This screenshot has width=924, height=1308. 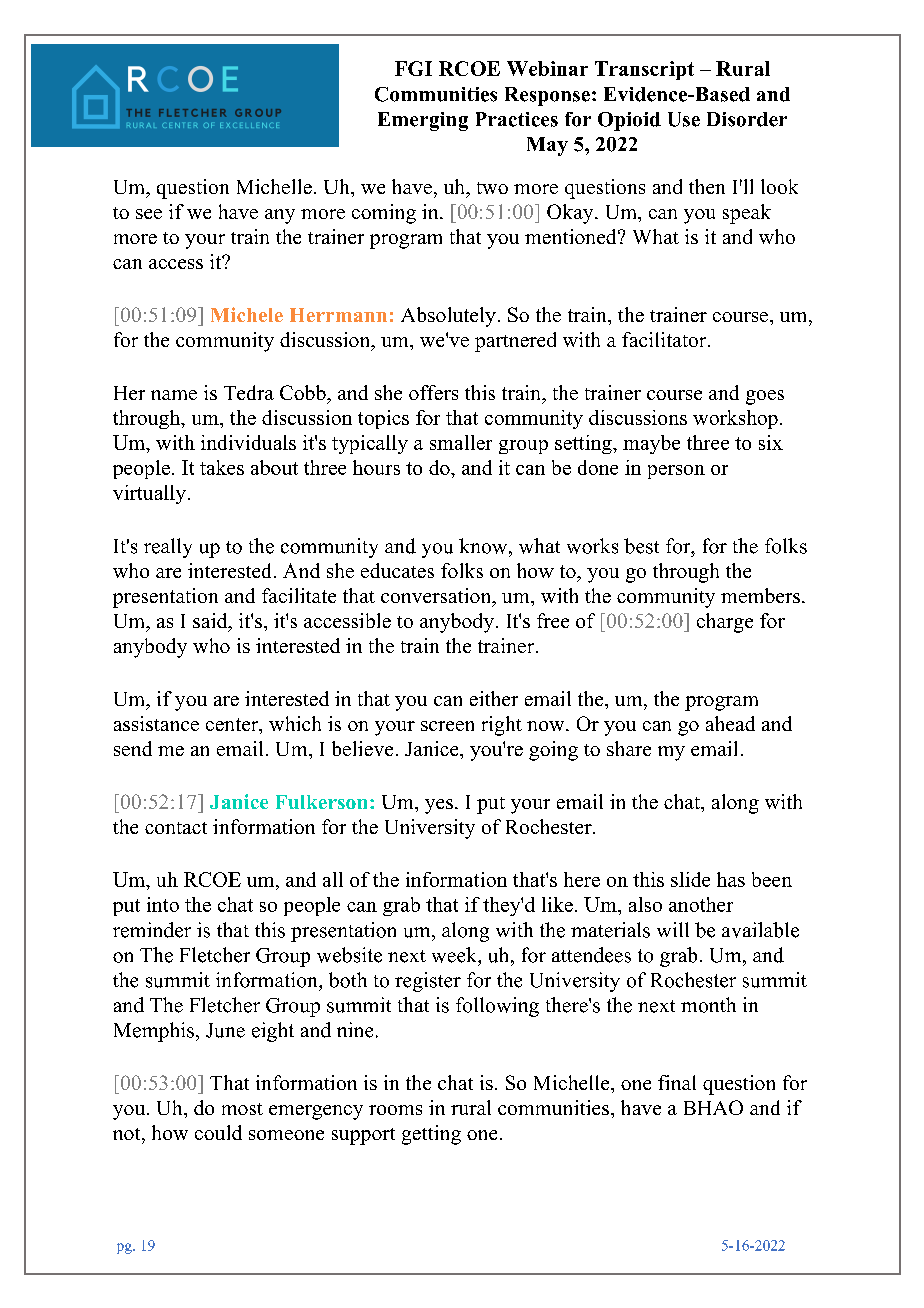 What do you see at coordinates (730, 723) in the screenshot?
I see `ahead` at bounding box center [730, 723].
